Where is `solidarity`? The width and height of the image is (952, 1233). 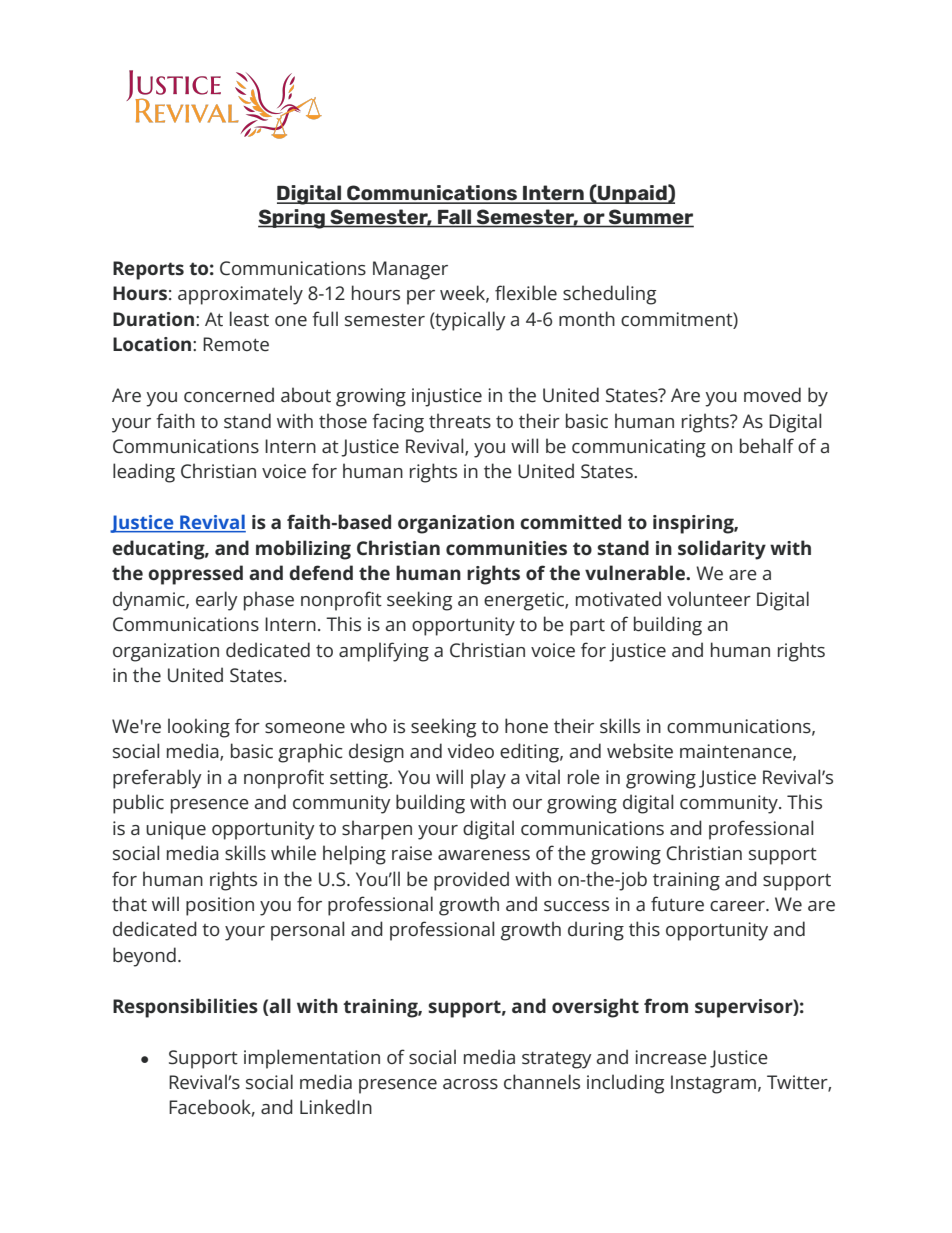 solidarity is located at coordinates (722, 550).
